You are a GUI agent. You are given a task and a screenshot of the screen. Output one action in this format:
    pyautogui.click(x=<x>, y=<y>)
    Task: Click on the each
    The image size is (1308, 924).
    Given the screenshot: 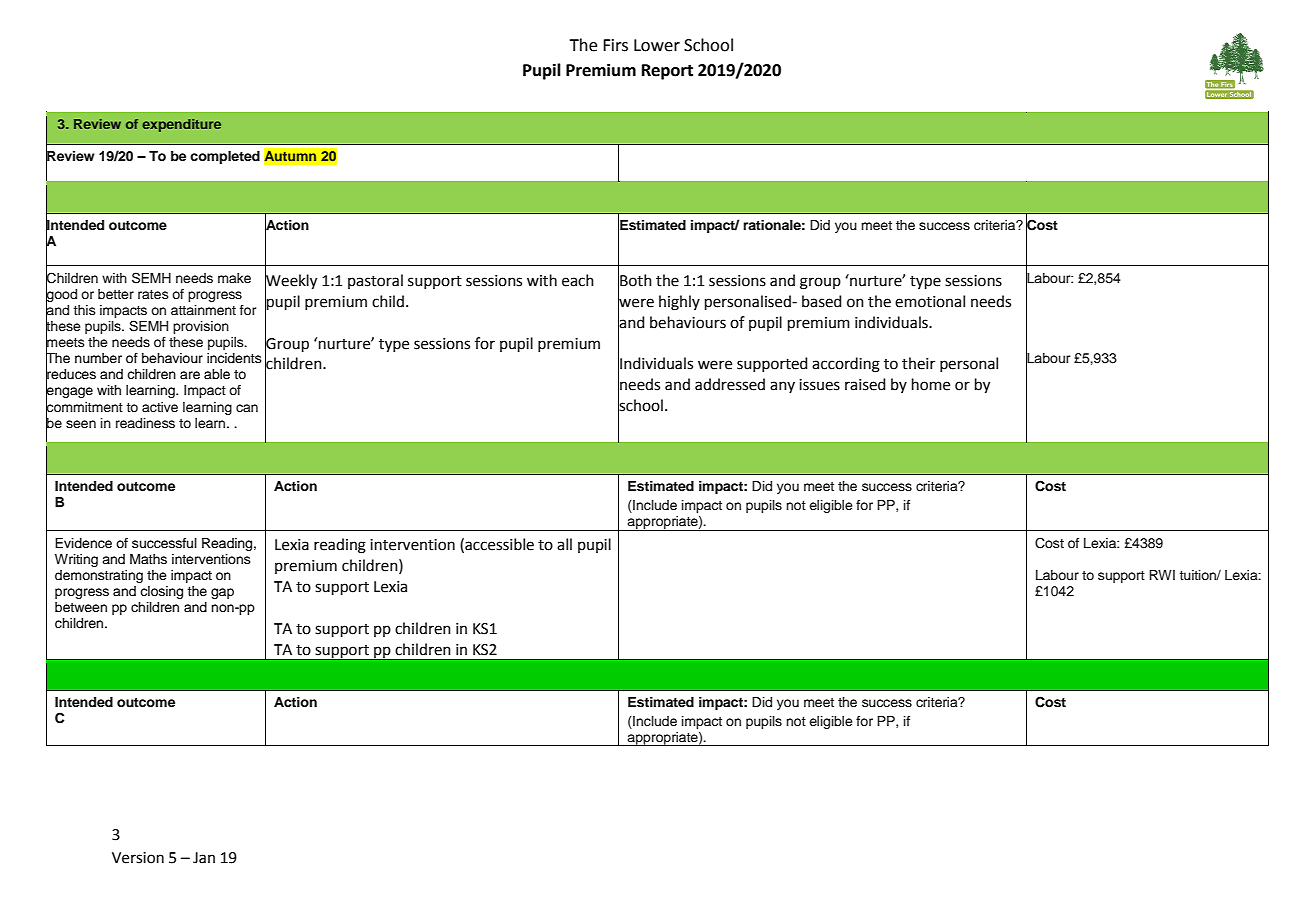 What is the action you would take?
    pyautogui.click(x=578, y=280)
